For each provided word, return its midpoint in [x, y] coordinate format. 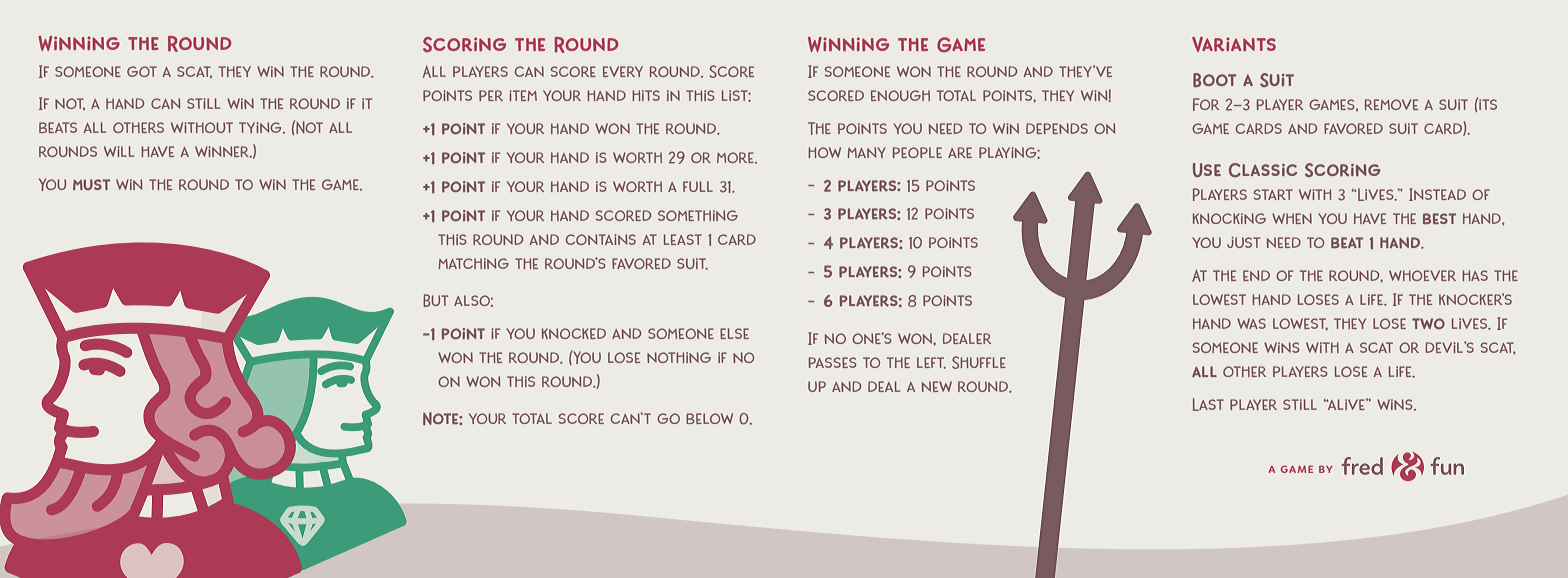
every [623, 71]
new [937, 386]
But [435, 300]
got [142, 71]
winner [223, 152]
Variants [1234, 44]
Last [1208, 404]
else [734, 333]
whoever [1422, 275]
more [736, 158]
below [709, 418]
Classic [1263, 170]
